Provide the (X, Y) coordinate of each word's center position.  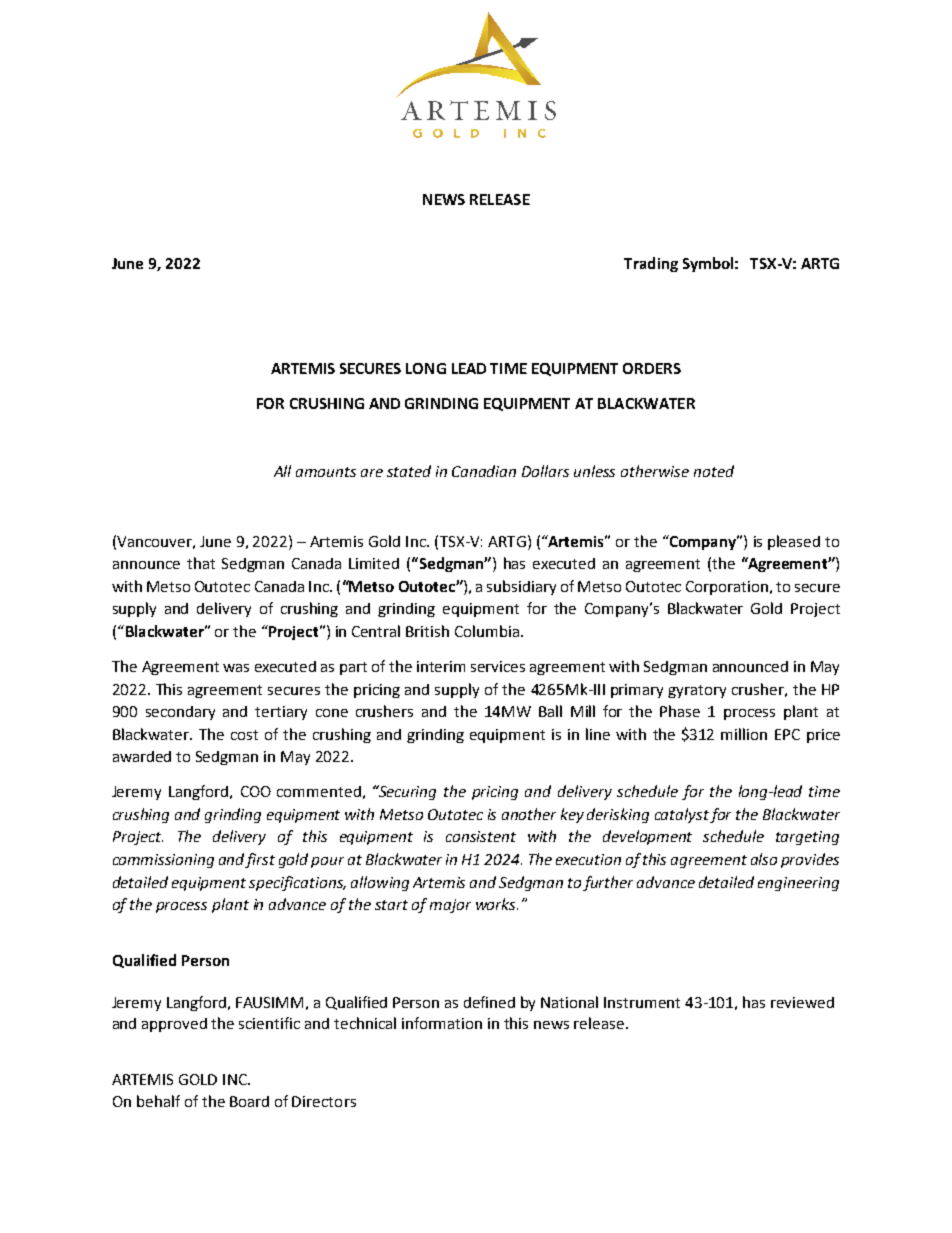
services (498, 666)
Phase (680, 711)
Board (249, 1101)
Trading (651, 264)
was (236, 668)
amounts (326, 472)
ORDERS (652, 368)
